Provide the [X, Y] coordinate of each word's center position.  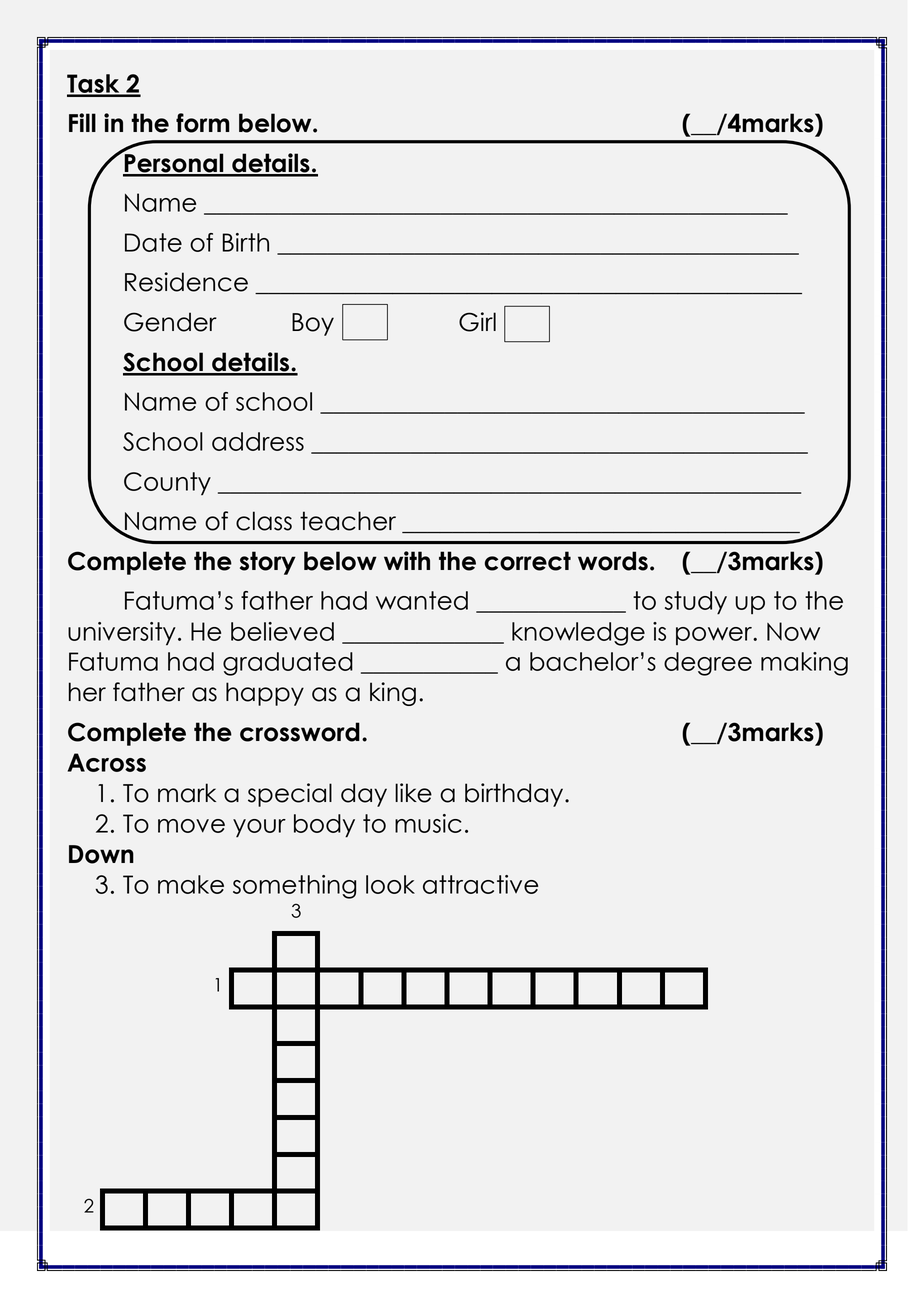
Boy [313, 324]
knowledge [578, 634]
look [390, 884]
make [191, 884]
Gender [170, 322]
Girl [477, 322]
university [122, 634]
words [613, 561]
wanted [422, 600]
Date [153, 242]
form [203, 123]
